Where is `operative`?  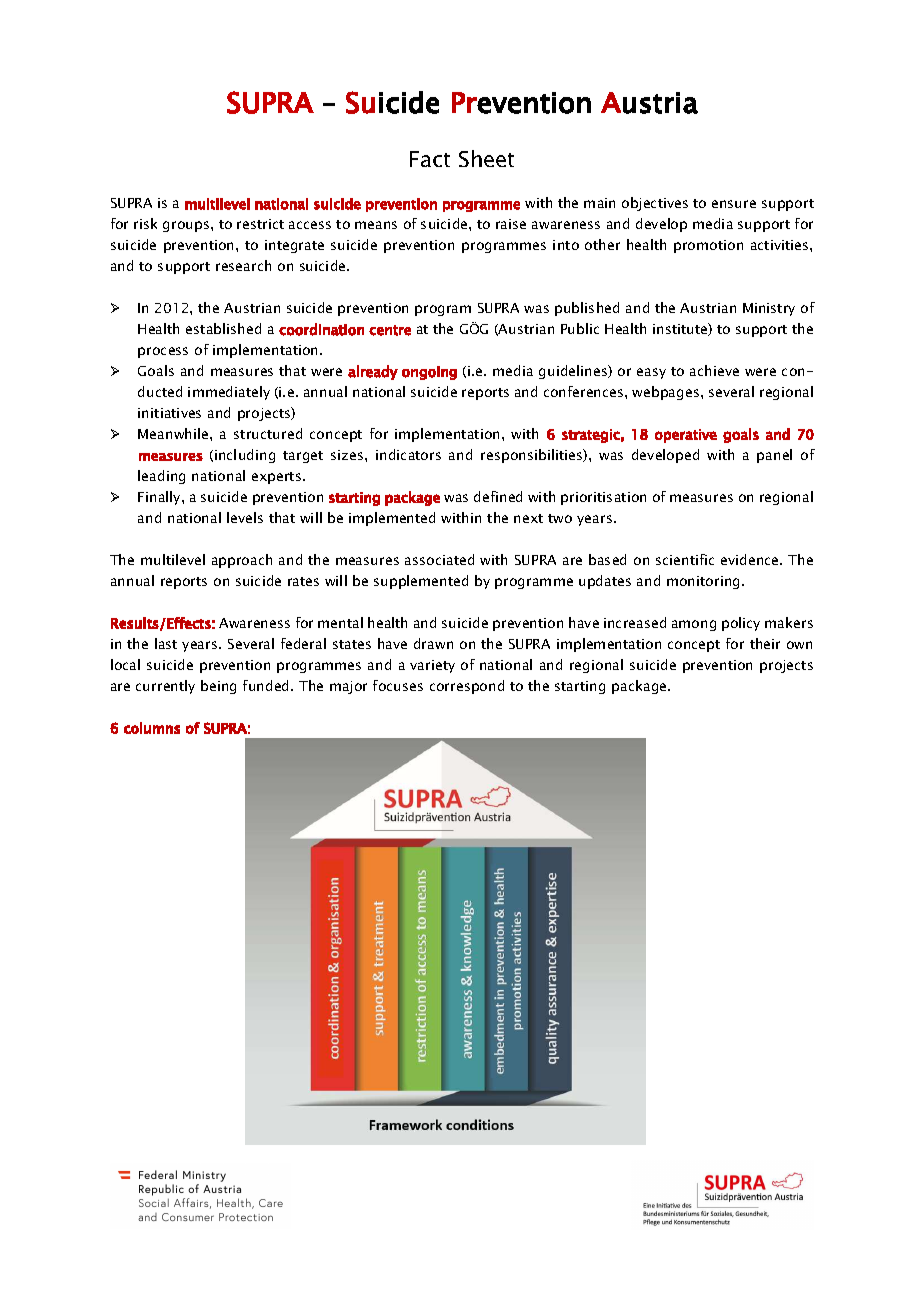 operative is located at coordinates (686, 436).
